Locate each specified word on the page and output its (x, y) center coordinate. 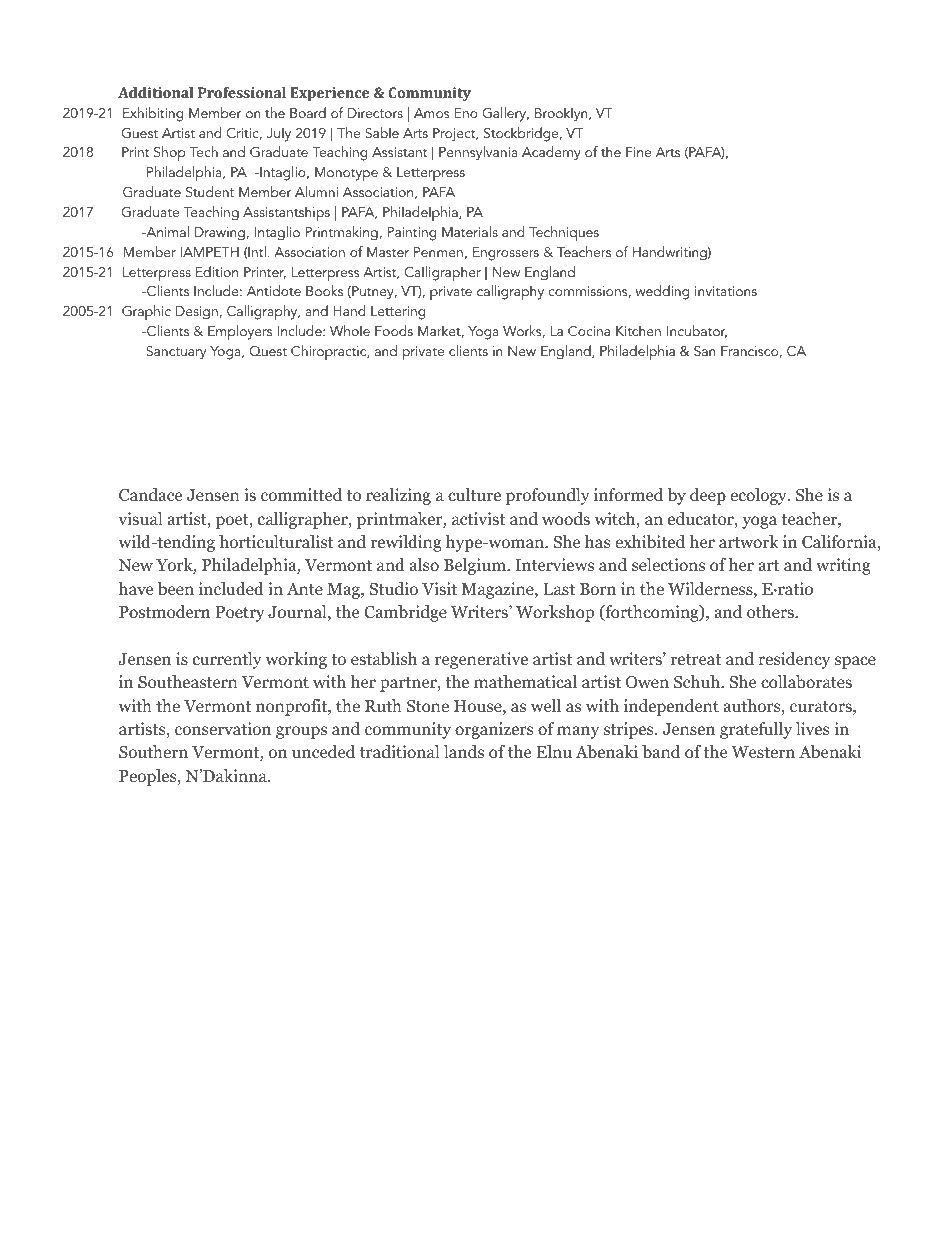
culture (474, 494)
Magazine (499, 590)
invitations (726, 291)
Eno (466, 113)
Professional (242, 92)
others (771, 611)
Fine (638, 152)
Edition (217, 271)
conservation (223, 728)
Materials (470, 231)
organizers (494, 730)
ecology (759, 496)
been (176, 589)
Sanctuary (176, 353)
